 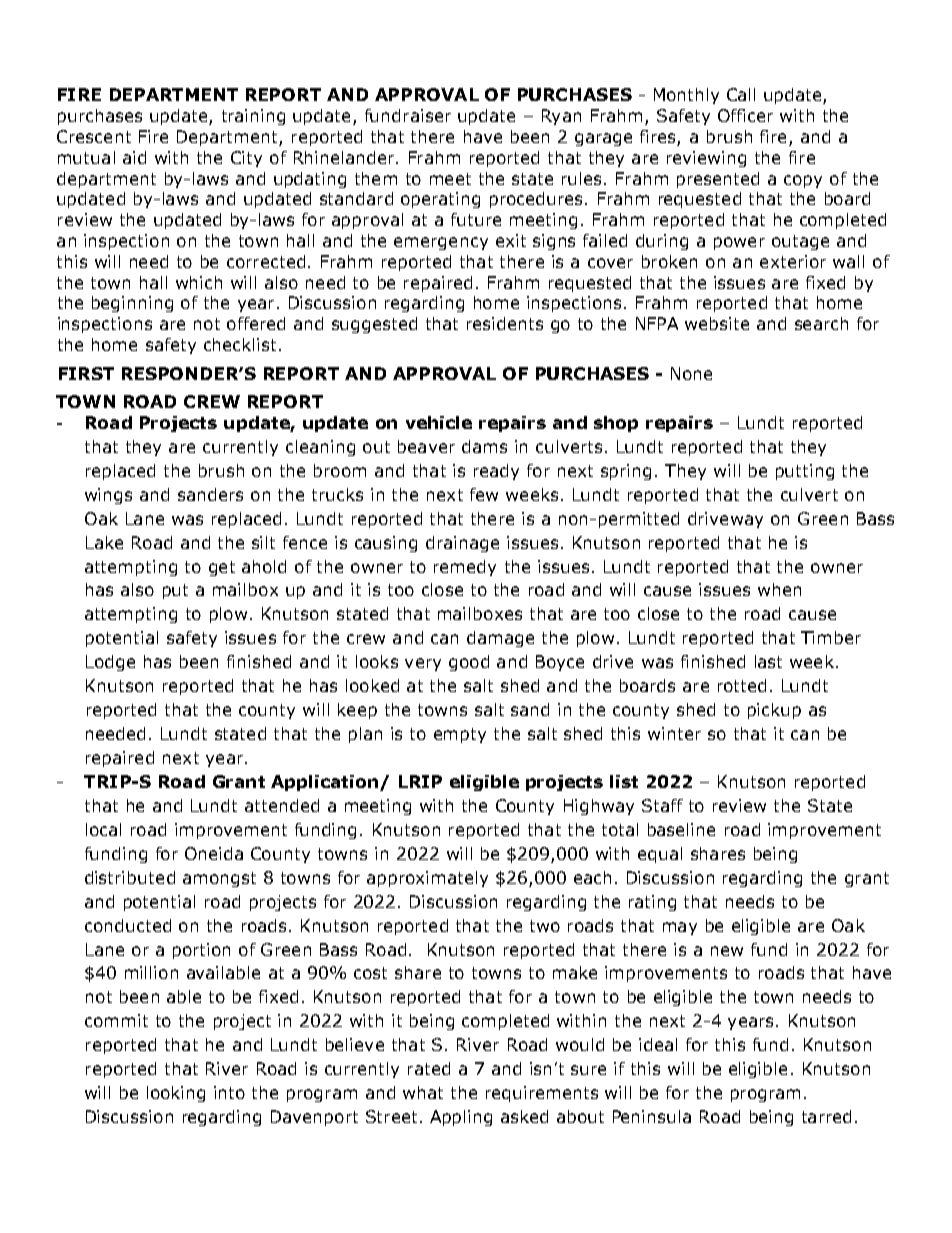 I want to click on pickup, so click(x=774, y=711).
